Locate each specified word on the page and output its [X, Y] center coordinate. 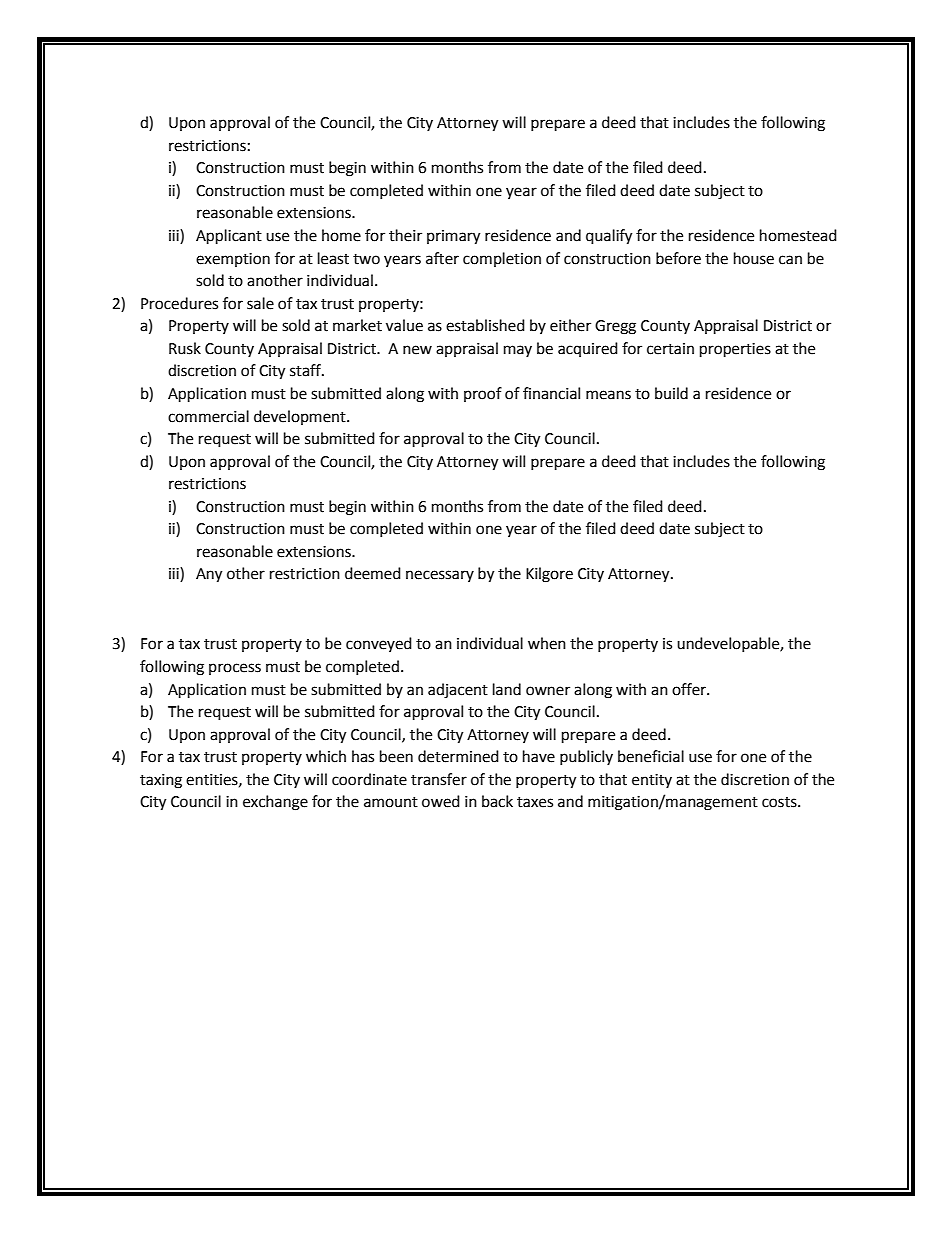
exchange [275, 803]
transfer [439, 779]
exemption [233, 260]
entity [652, 781]
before [678, 258]
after [442, 258]
